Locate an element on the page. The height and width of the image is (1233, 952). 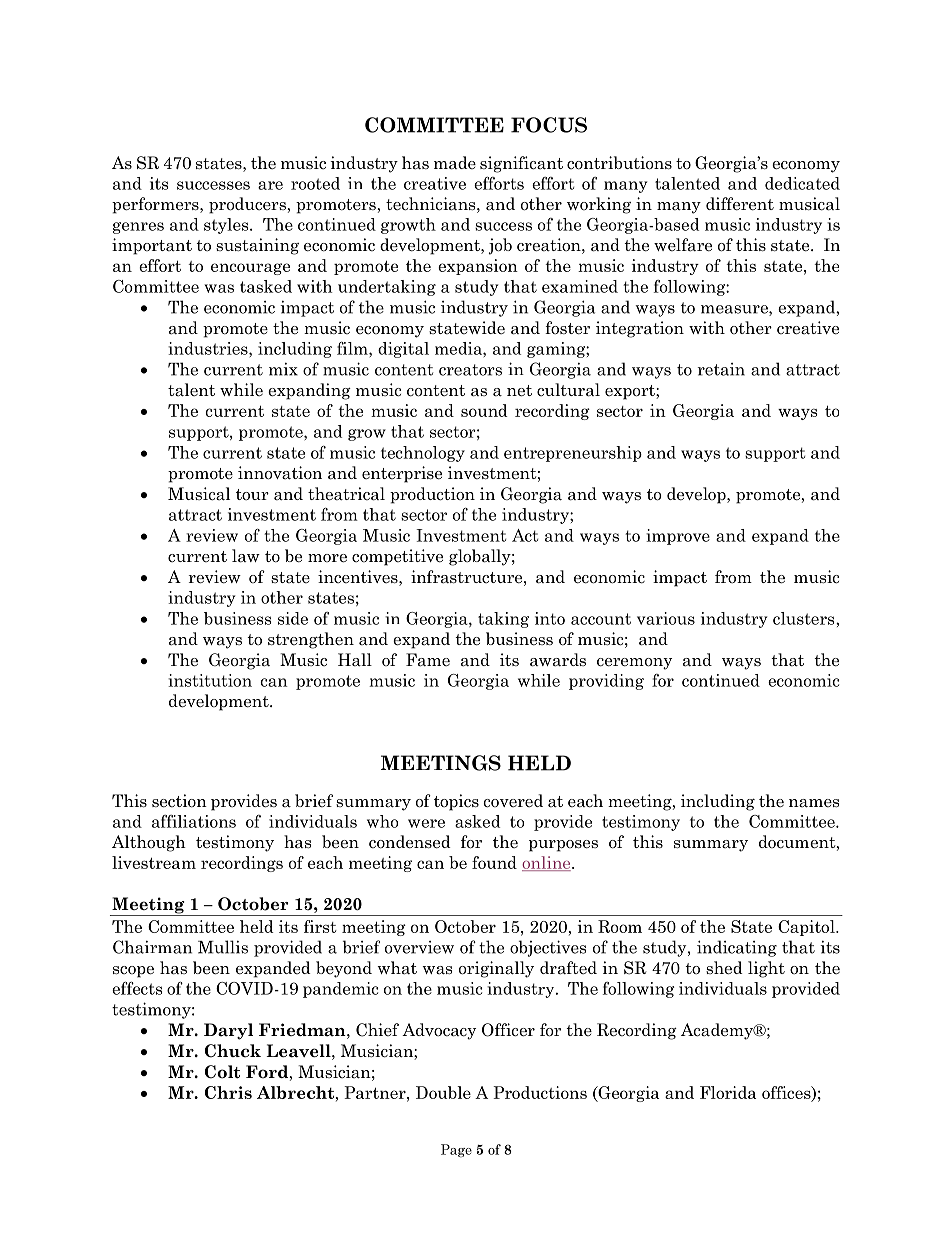
different is located at coordinates (740, 204).
